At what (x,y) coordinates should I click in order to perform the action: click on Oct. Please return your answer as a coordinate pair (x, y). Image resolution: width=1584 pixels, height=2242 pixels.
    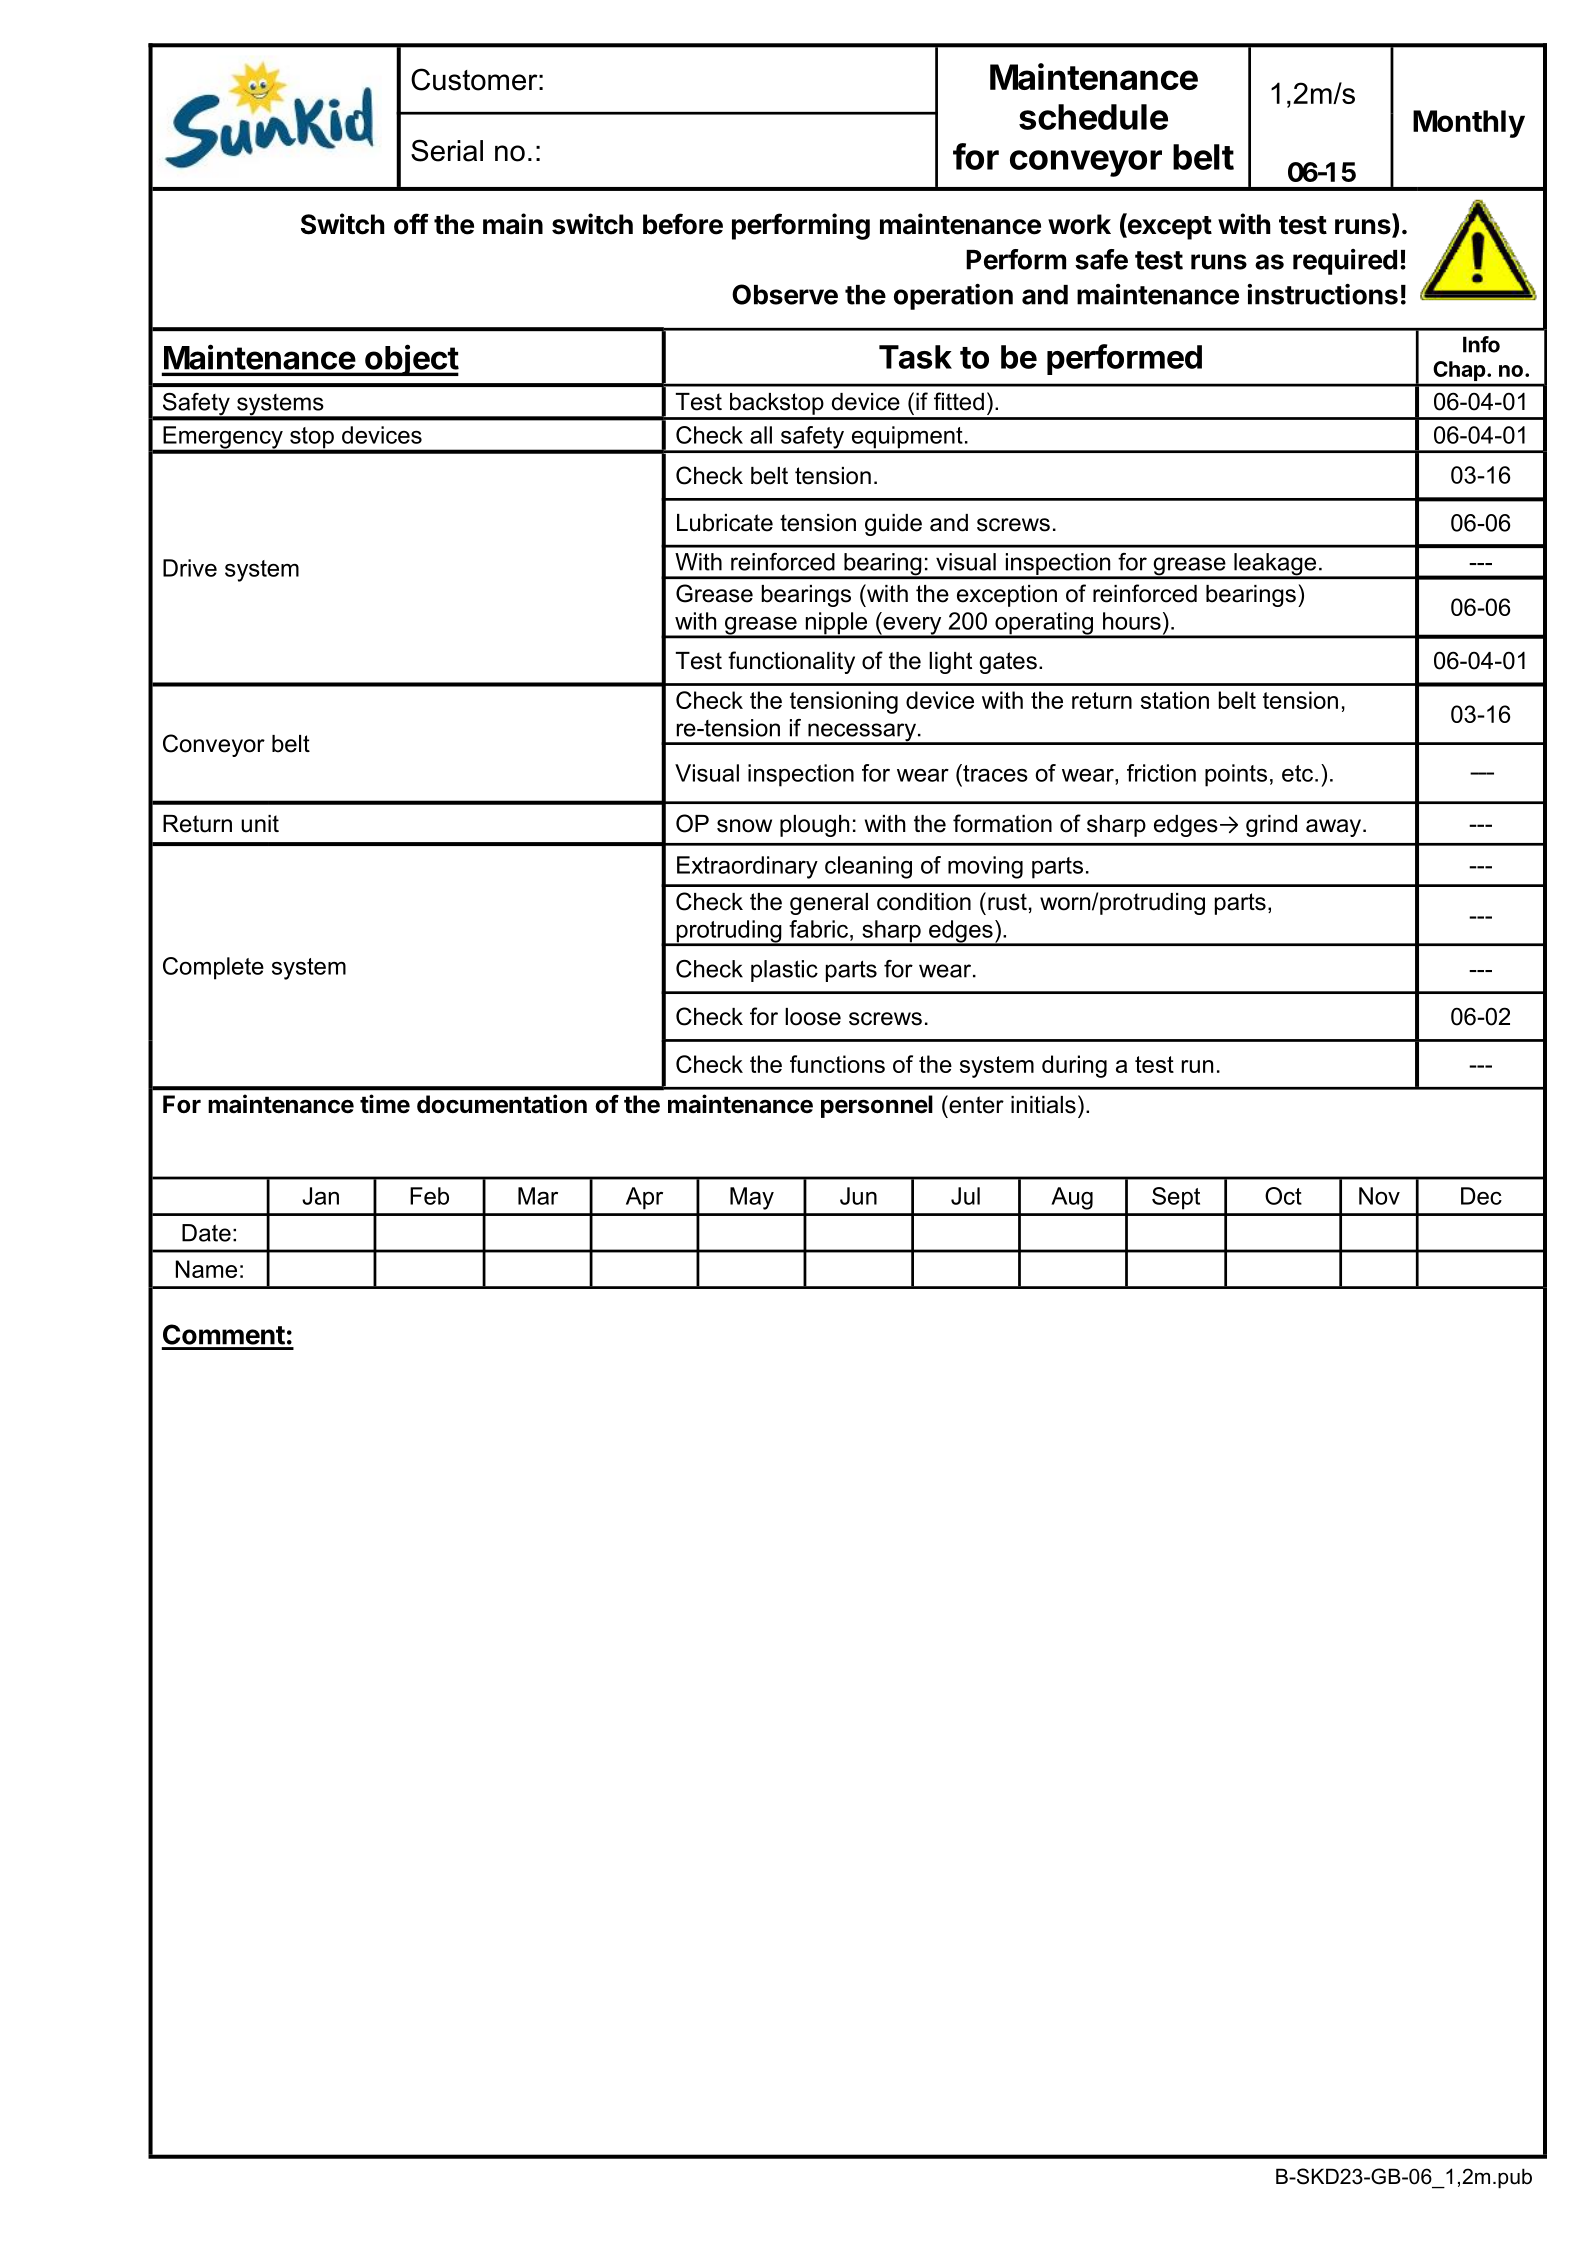
    Looking at the image, I should click on (1283, 1196).
